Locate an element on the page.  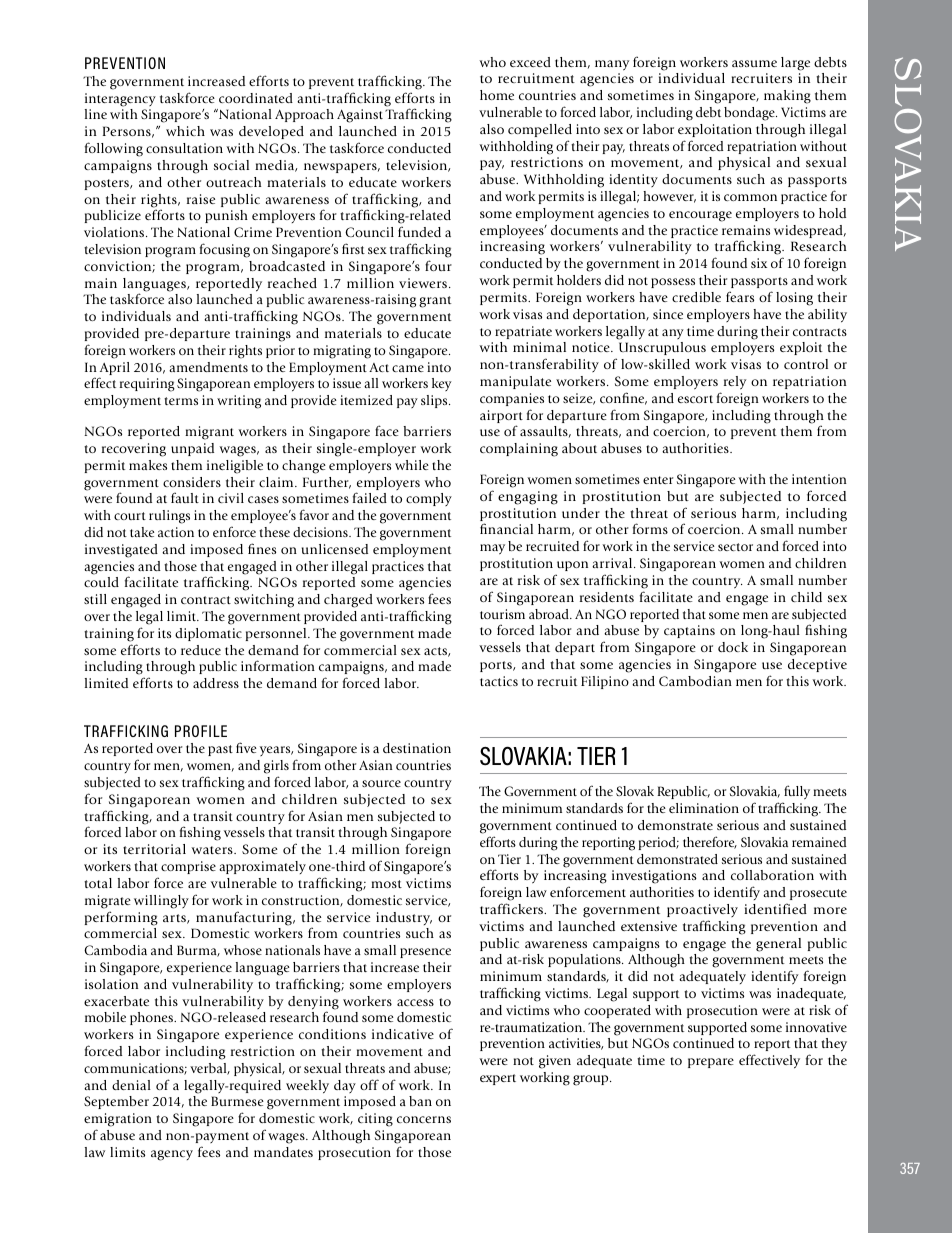
comprise is located at coordinates (188, 867).
